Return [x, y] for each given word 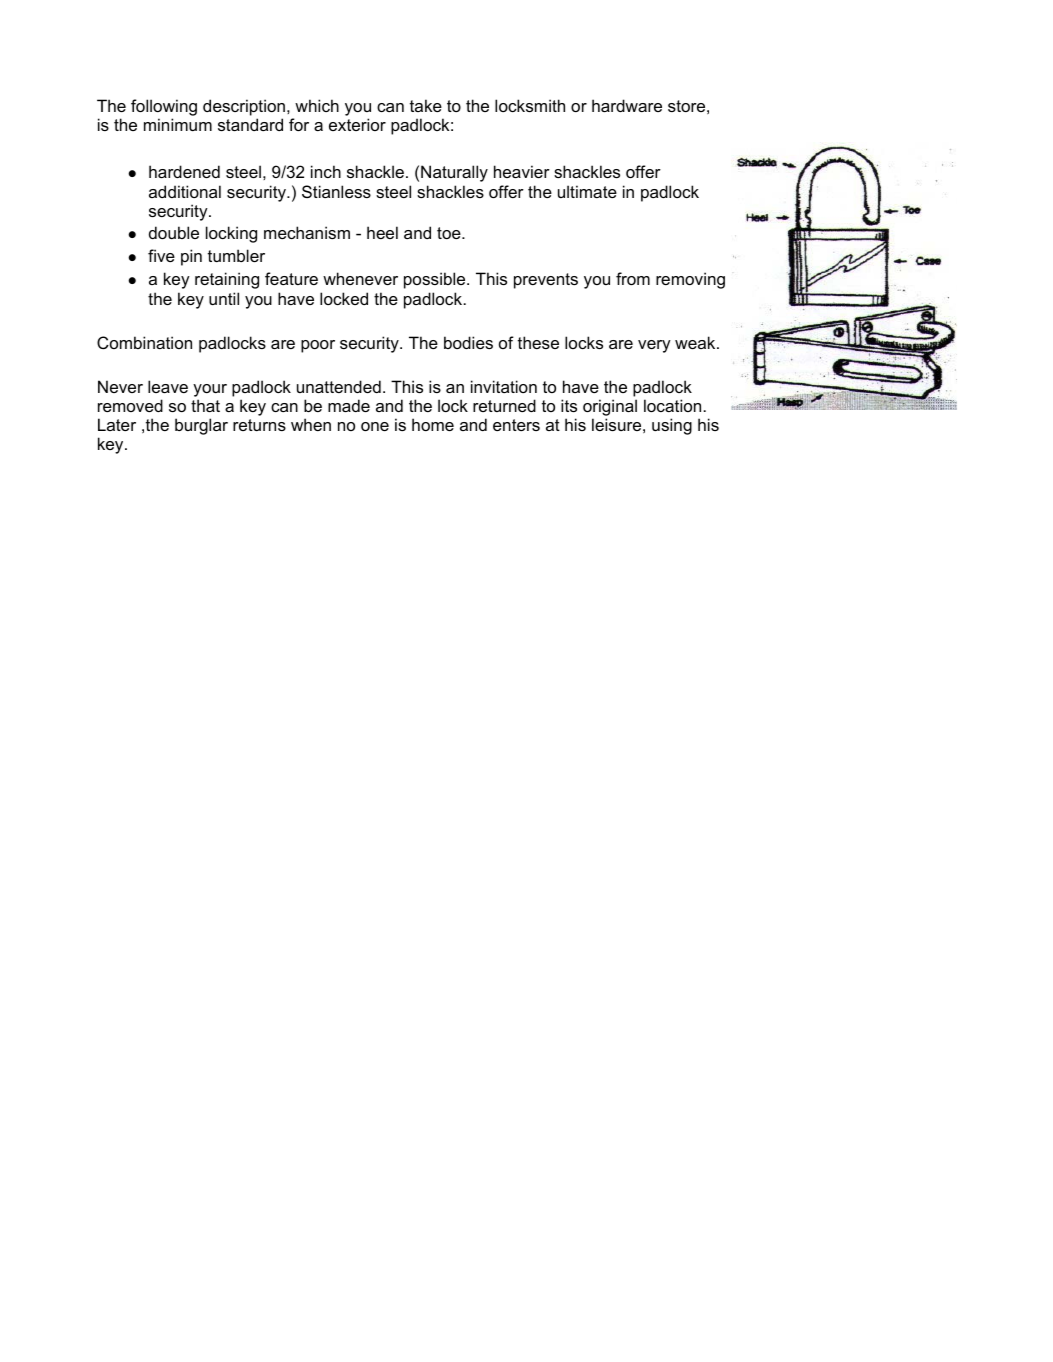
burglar [201, 426]
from [633, 278]
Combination [144, 342]
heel [382, 232]
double [174, 232]
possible [436, 280]
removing [690, 280]
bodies [468, 342]
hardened [184, 171]
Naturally [454, 173]
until [224, 298]
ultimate [587, 191]
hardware [627, 105]
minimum [178, 124]
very [654, 346]
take [426, 105]
